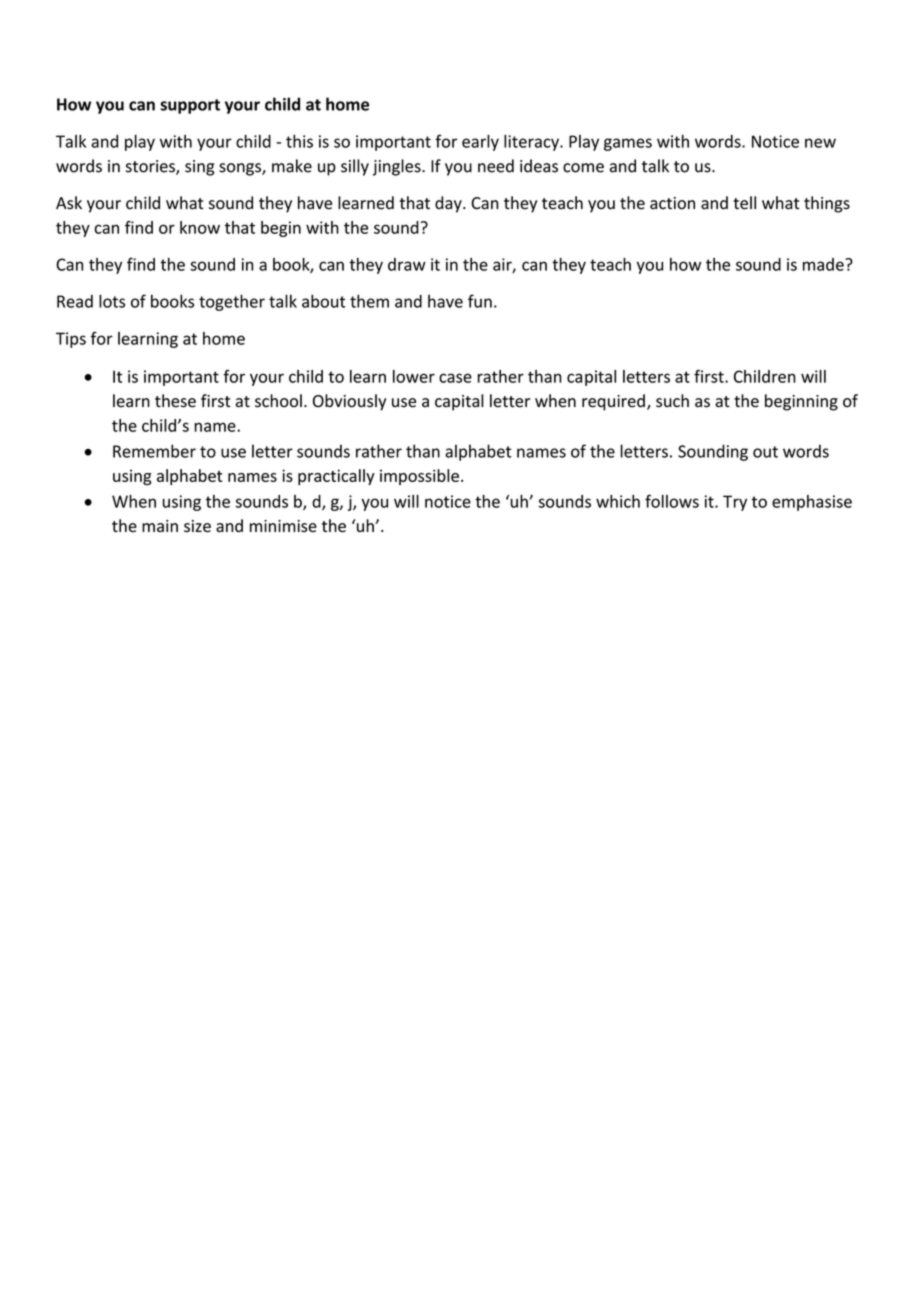  I want to click on new, so click(820, 143).
